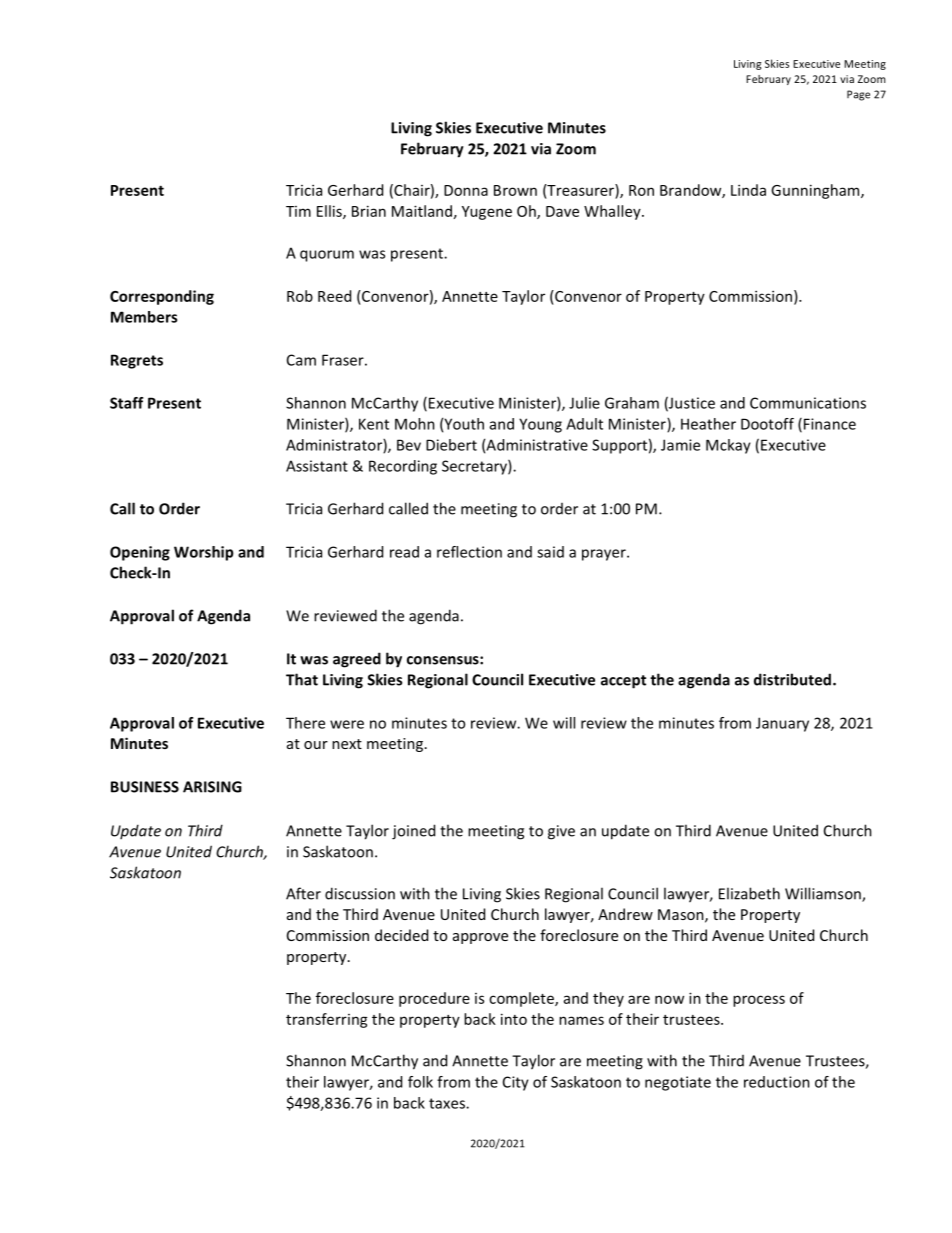  Describe the element at coordinates (298, 211) in the screenshot. I see `Tim` at that location.
